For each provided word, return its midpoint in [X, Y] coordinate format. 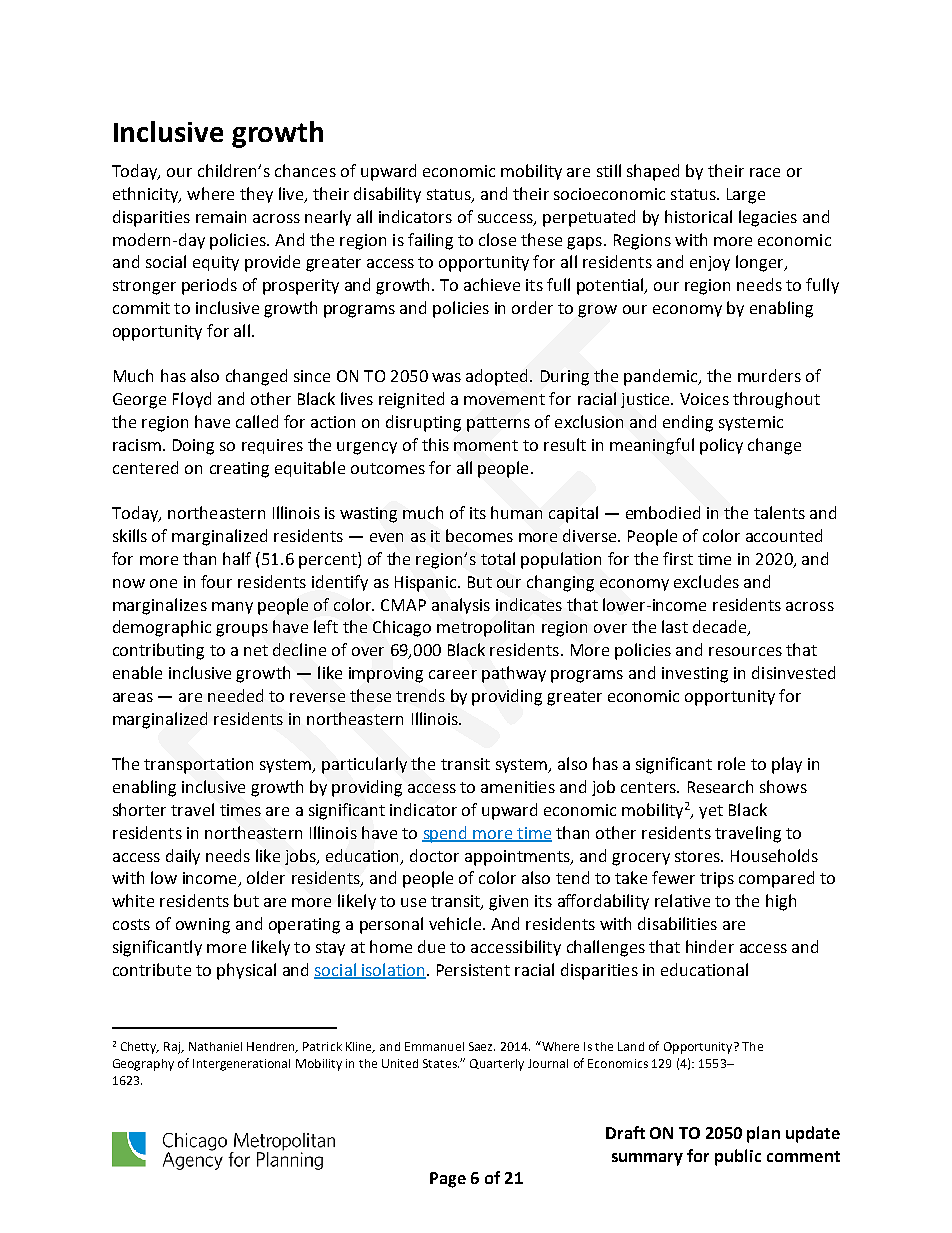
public [738, 1157]
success [506, 220]
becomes [479, 535]
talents [779, 512]
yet [711, 812]
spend [445, 834]
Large [746, 196]
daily [183, 857]
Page [448, 1180]
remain [221, 217]
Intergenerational [241, 1065]
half [237, 558]
